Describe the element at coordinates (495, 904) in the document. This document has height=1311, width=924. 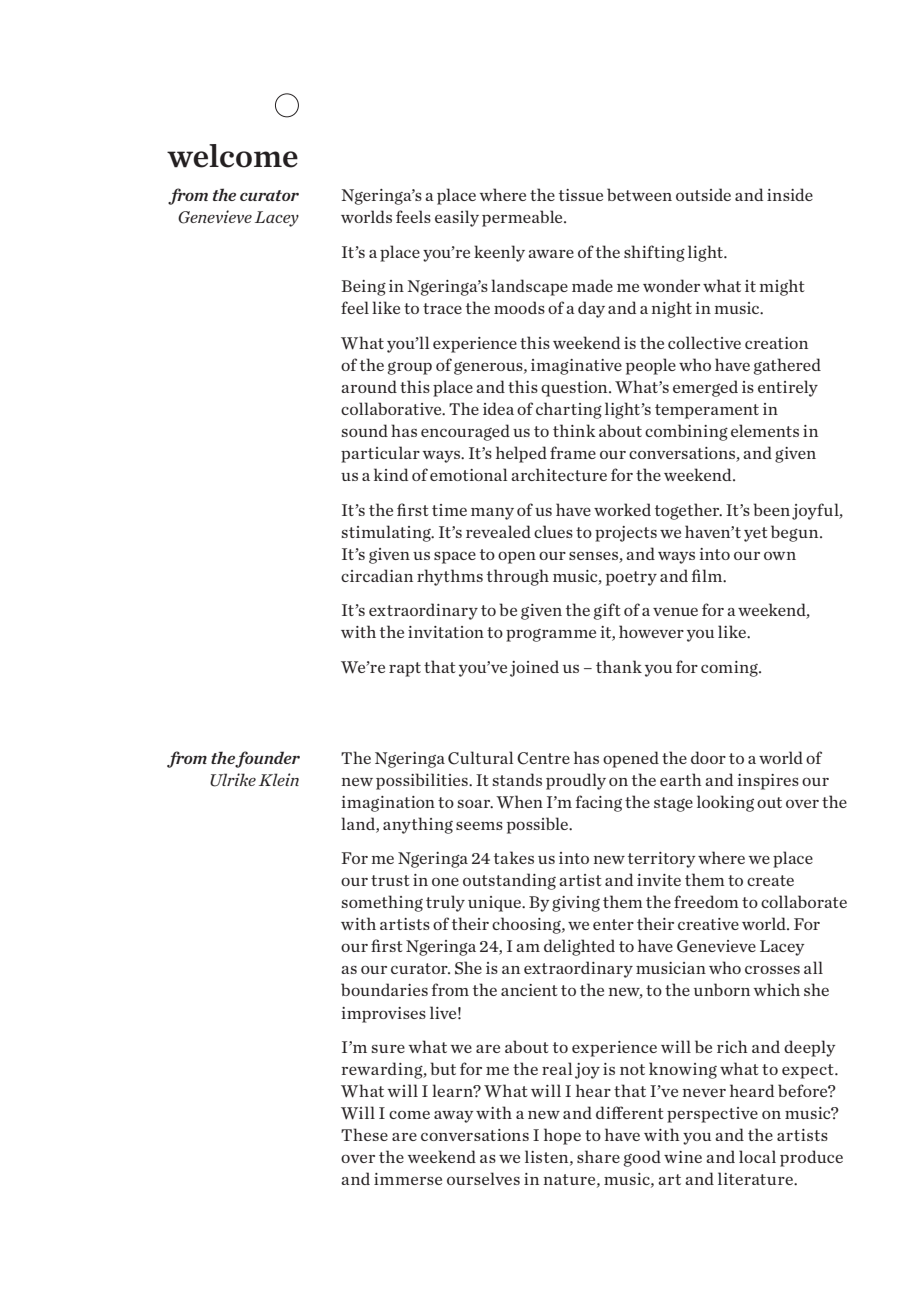
I see `unique` at that location.
